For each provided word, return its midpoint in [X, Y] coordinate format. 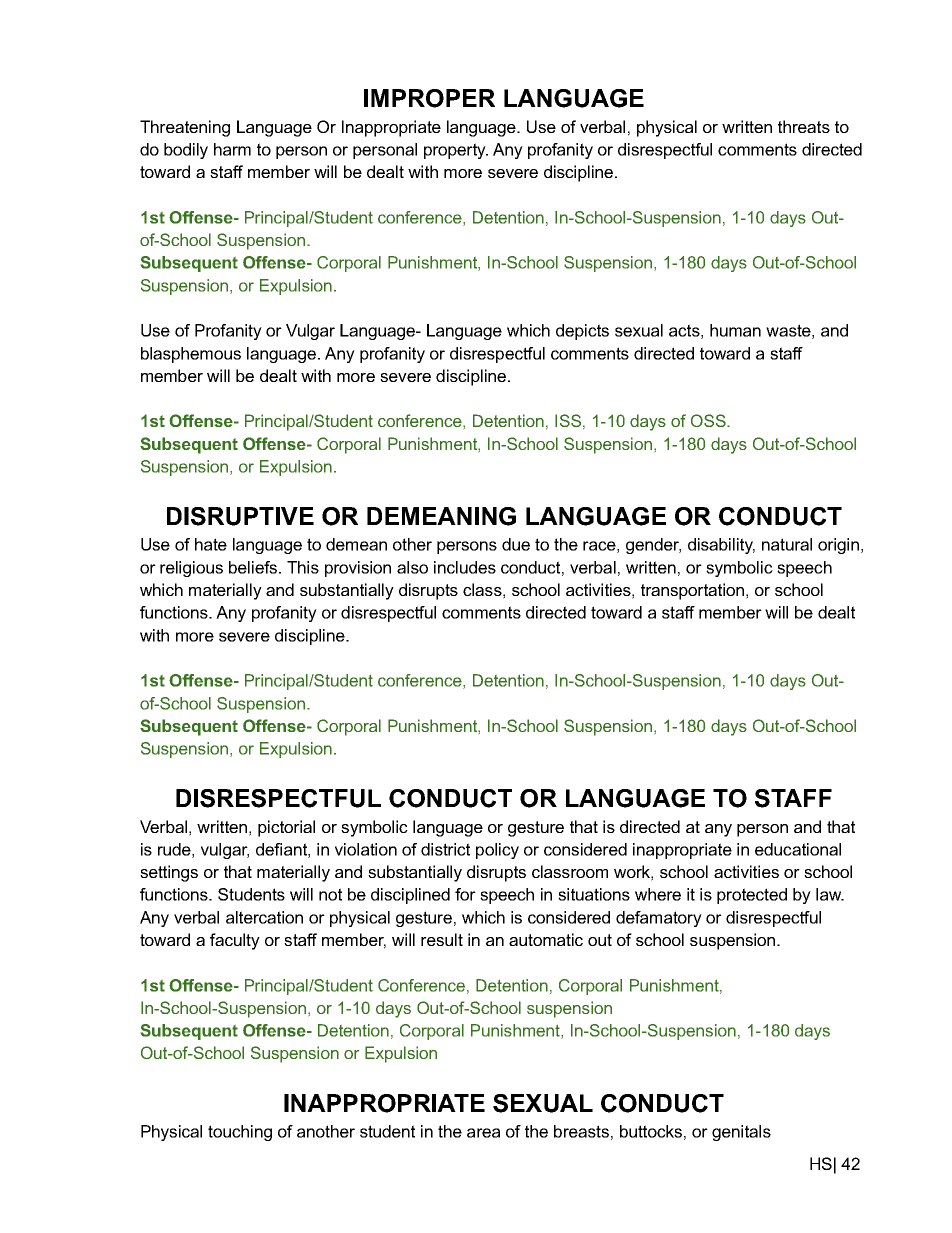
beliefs [254, 567]
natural [787, 544]
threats [804, 126]
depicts [582, 332]
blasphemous [191, 355]
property [456, 151]
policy [497, 851]
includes [465, 567]
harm [232, 149]
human [735, 330]
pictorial [286, 828]
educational [798, 849]
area [483, 1133]
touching [240, 1133]
